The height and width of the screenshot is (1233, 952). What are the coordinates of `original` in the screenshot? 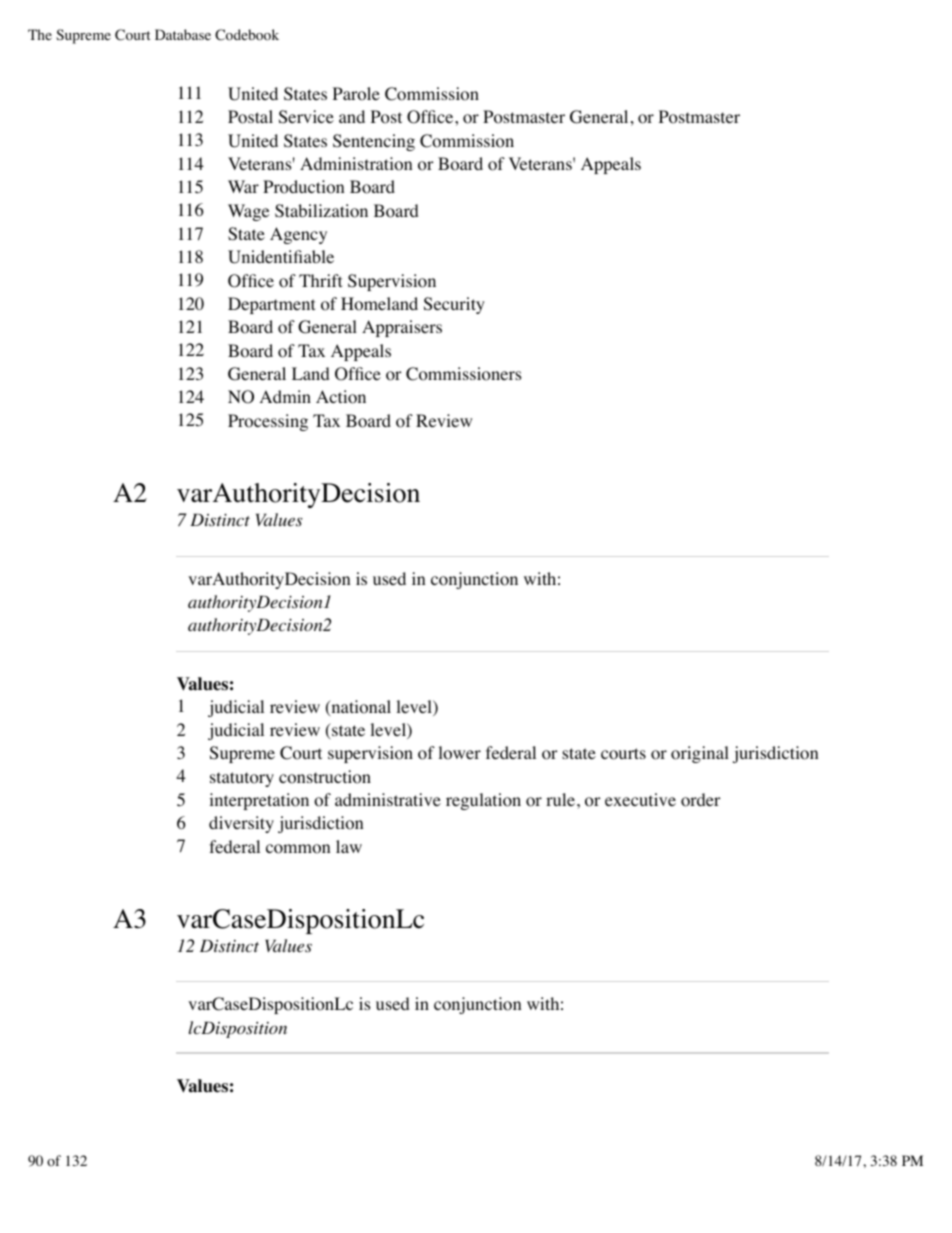 It's located at (700, 754).
